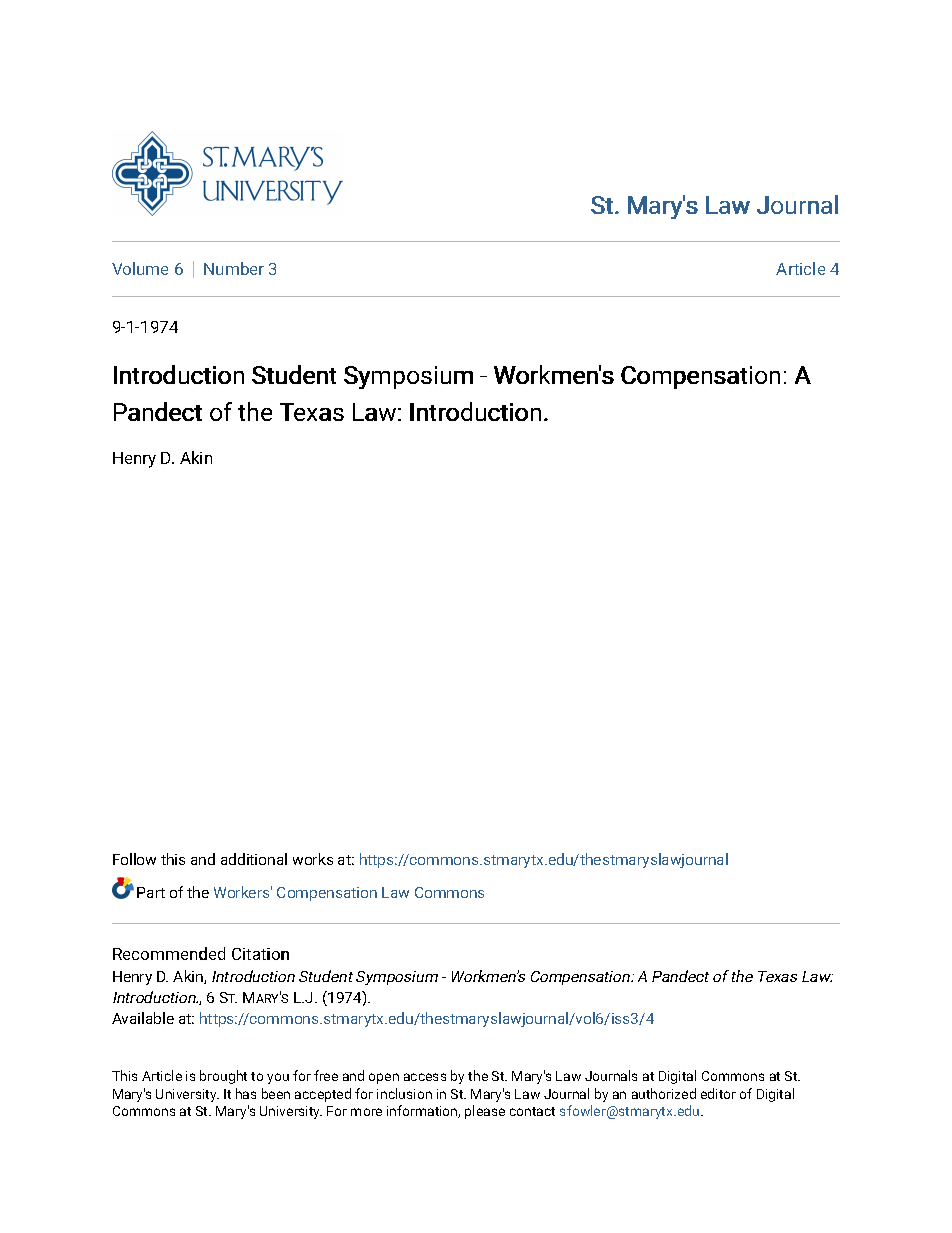  I want to click on editor, so click(718, 1093).
